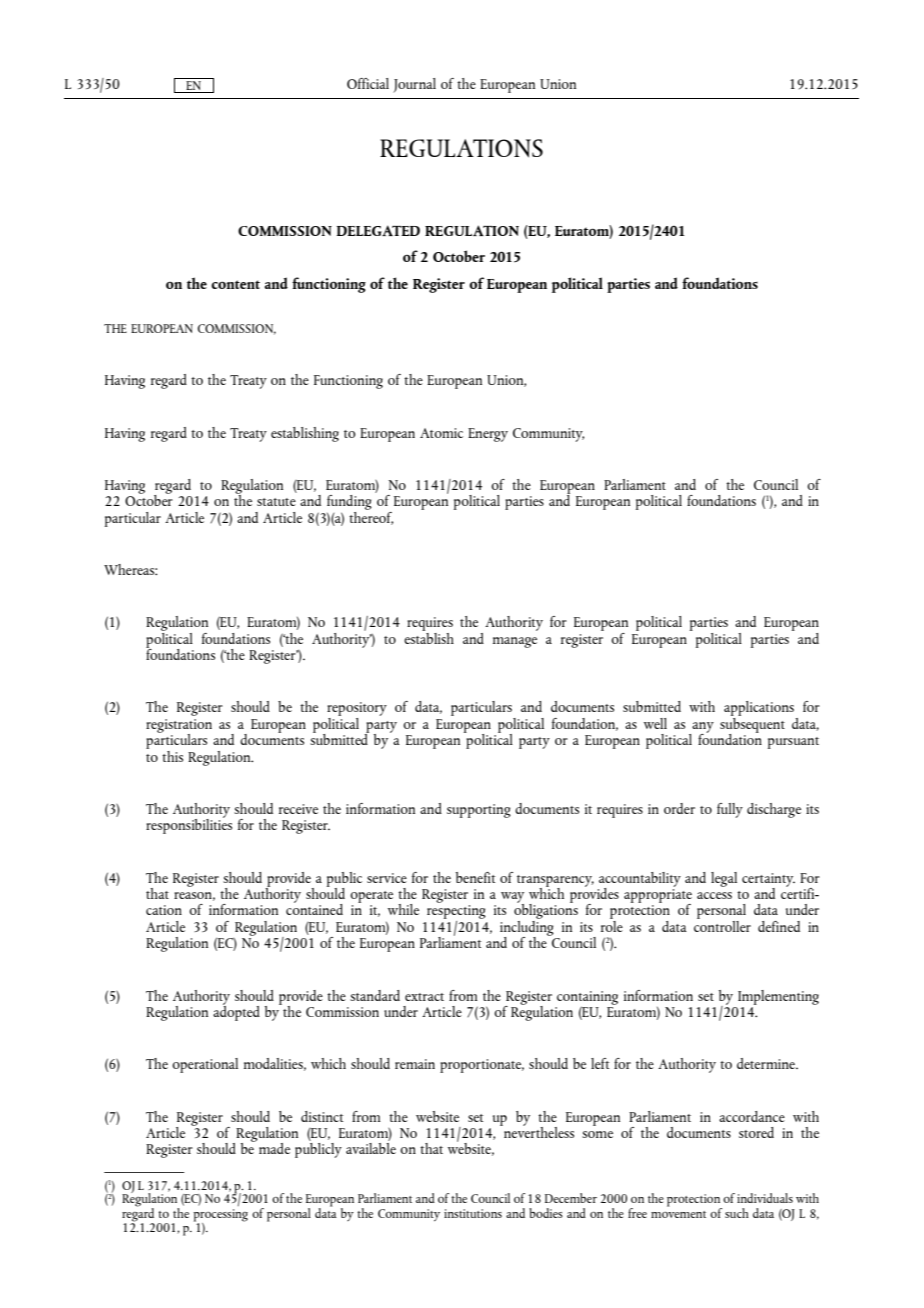  Describe the element at coordinates (488, 435) in the image. I see `Energy` at that location.
